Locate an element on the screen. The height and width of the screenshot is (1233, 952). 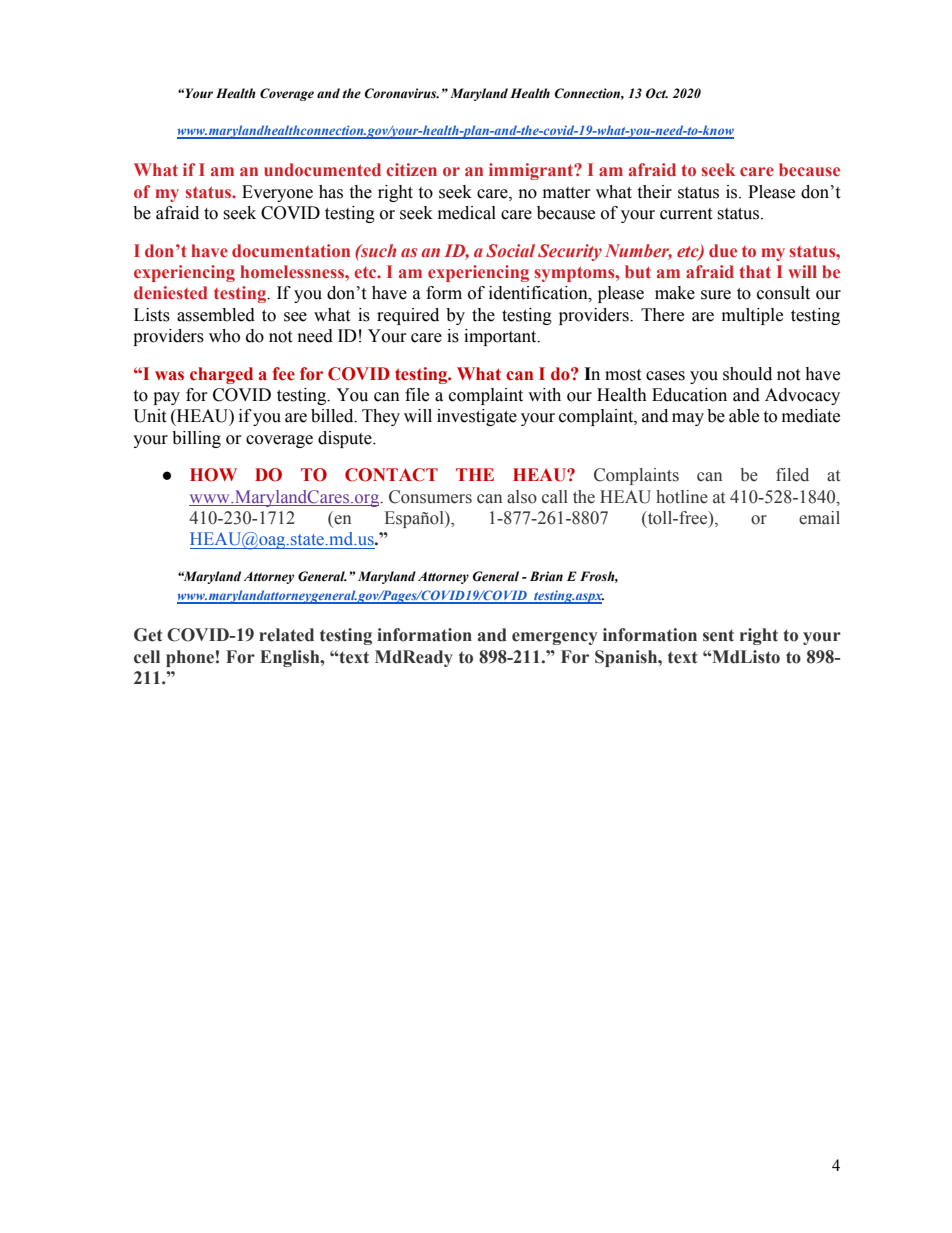
emergency is located at coordinates (554, 638).
